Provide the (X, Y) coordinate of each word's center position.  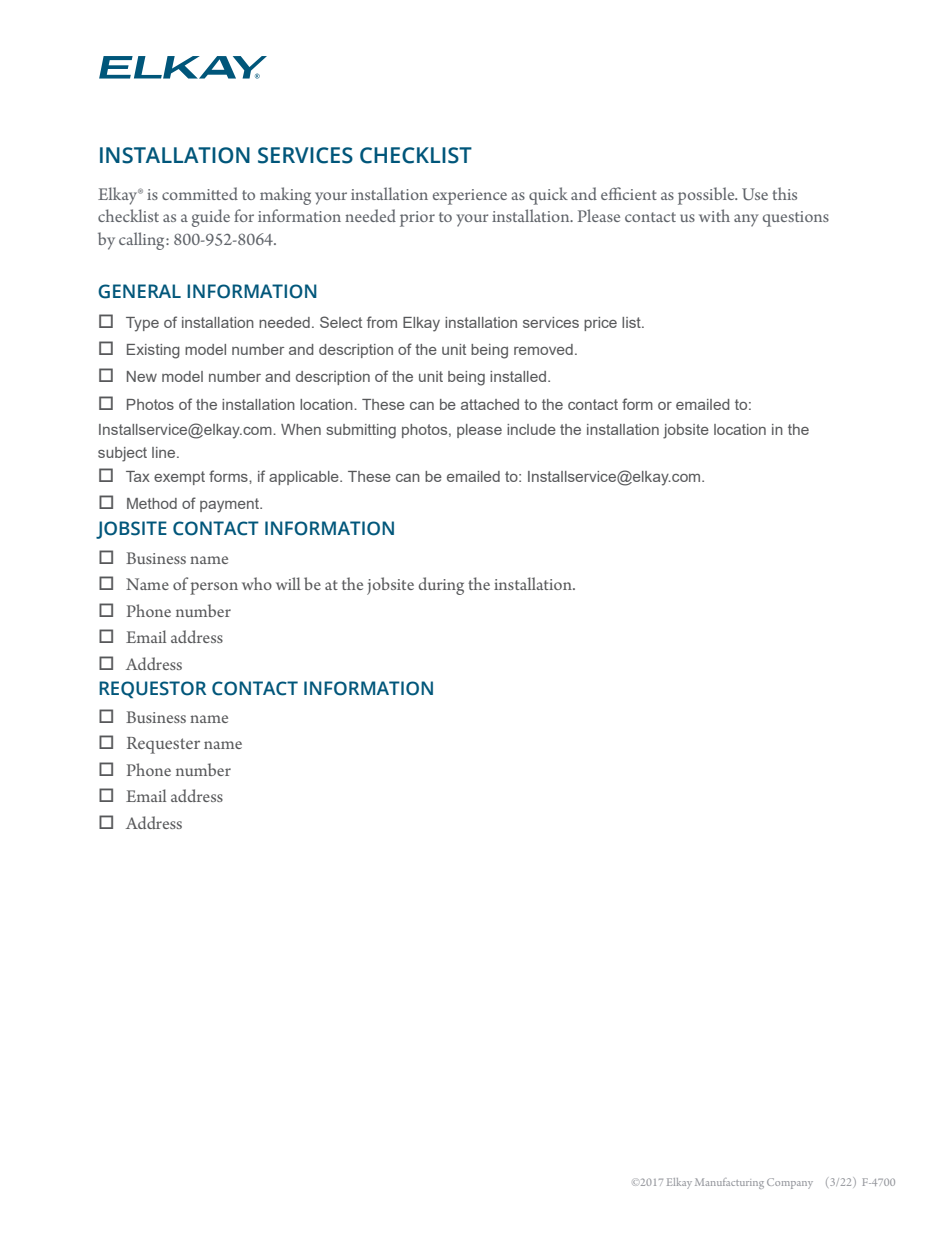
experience (470, 197)
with (714, 215)
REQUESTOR (152, 689)
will (288, 583)
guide (211, 218)
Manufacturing (729, 1183)
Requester (163, 745)
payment (231, 505)
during (441, 586)
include (531, 429)
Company (790, 1183)
